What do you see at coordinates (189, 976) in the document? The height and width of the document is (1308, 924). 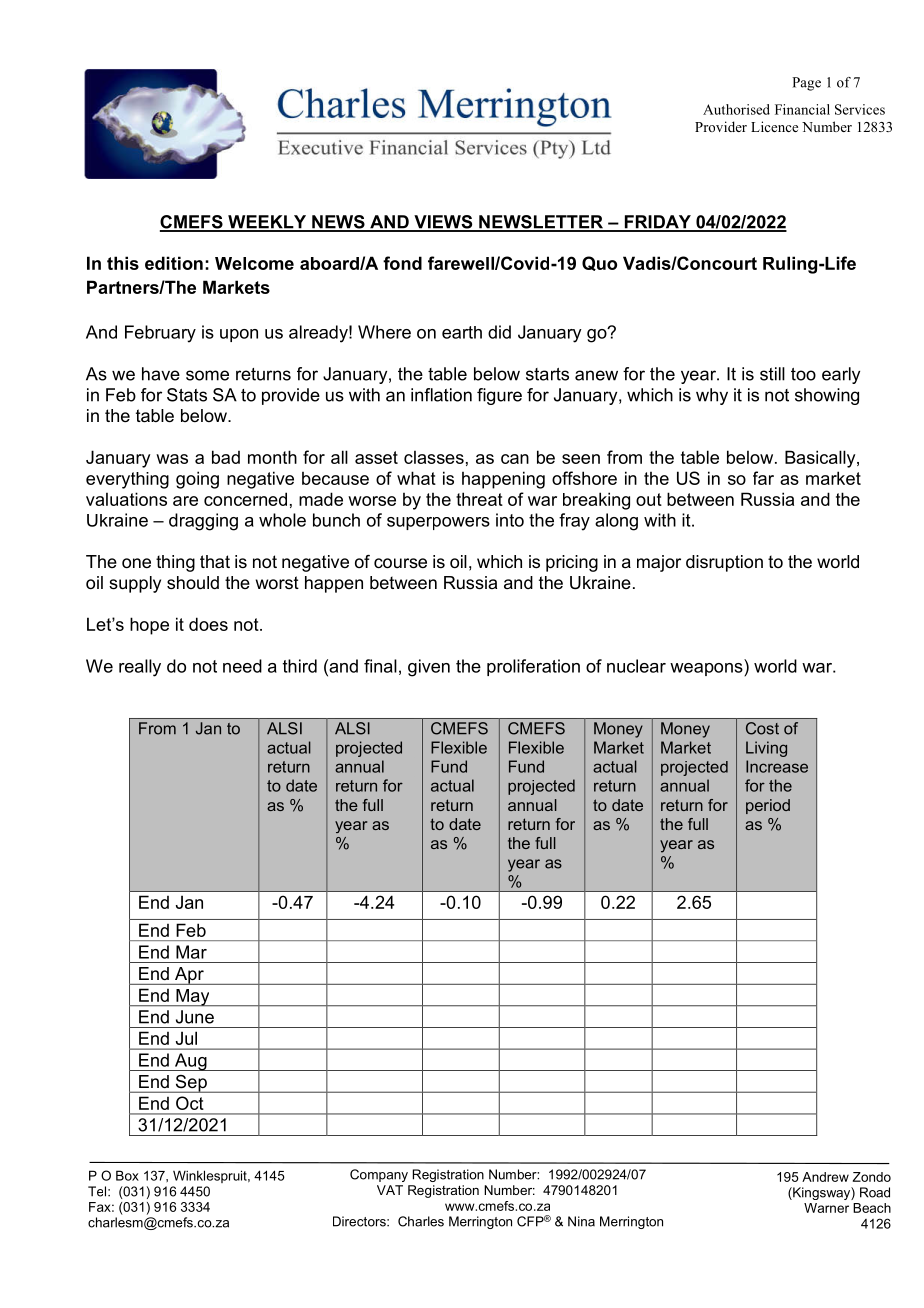 I see `Apr` at bounding box center [189, 976].
